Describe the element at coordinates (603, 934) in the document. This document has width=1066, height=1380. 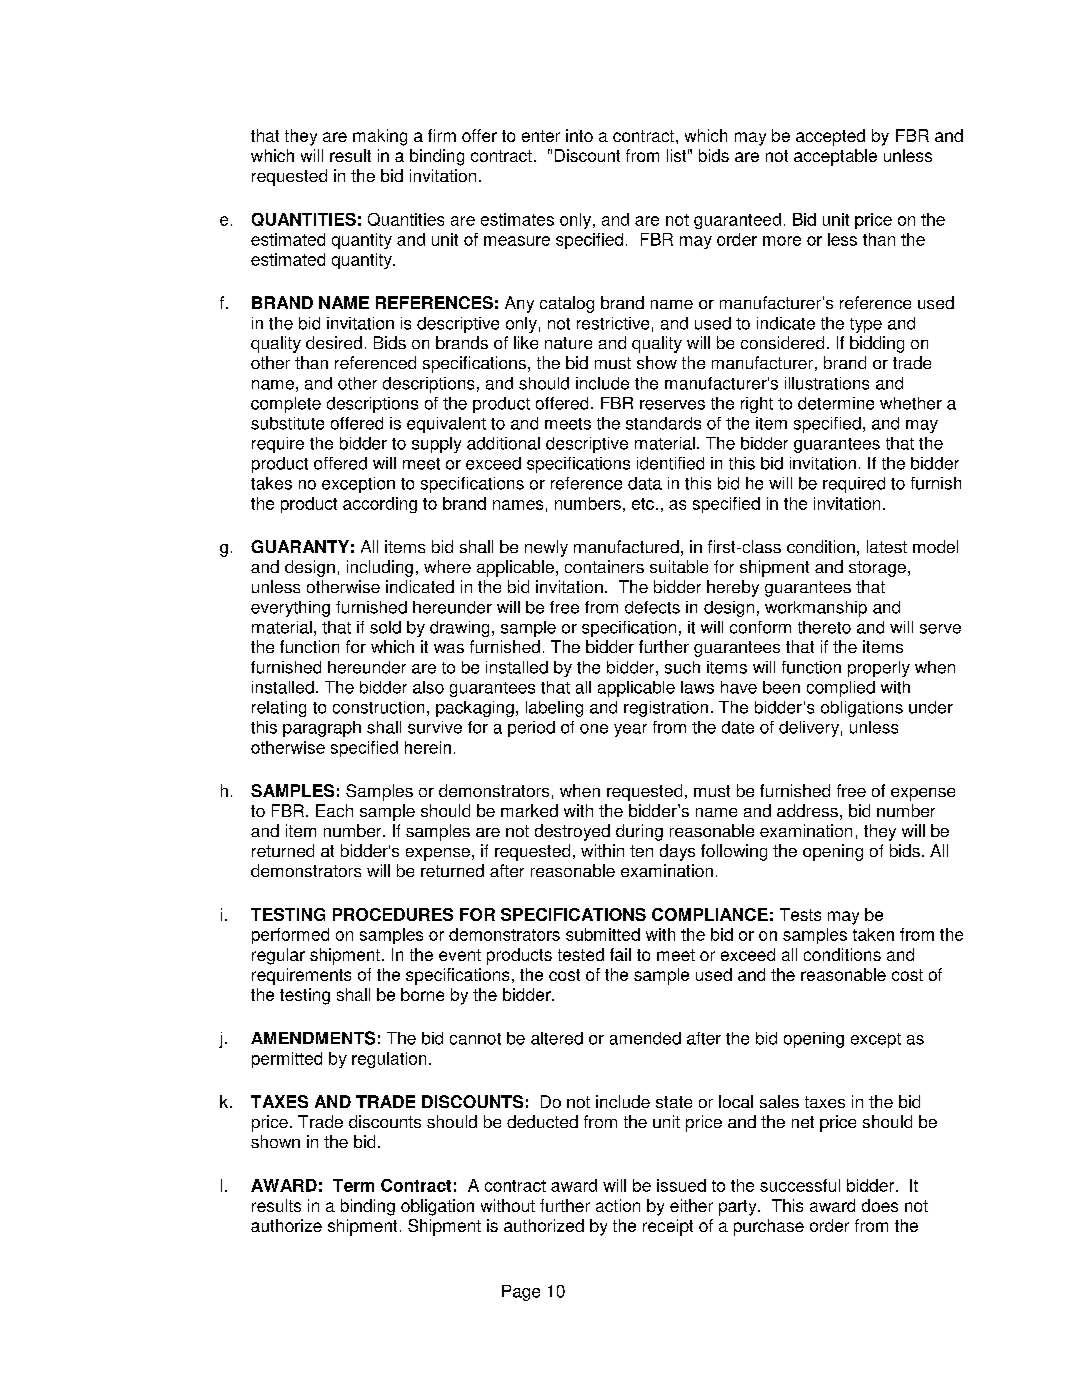
I see `submitted` at that location.
